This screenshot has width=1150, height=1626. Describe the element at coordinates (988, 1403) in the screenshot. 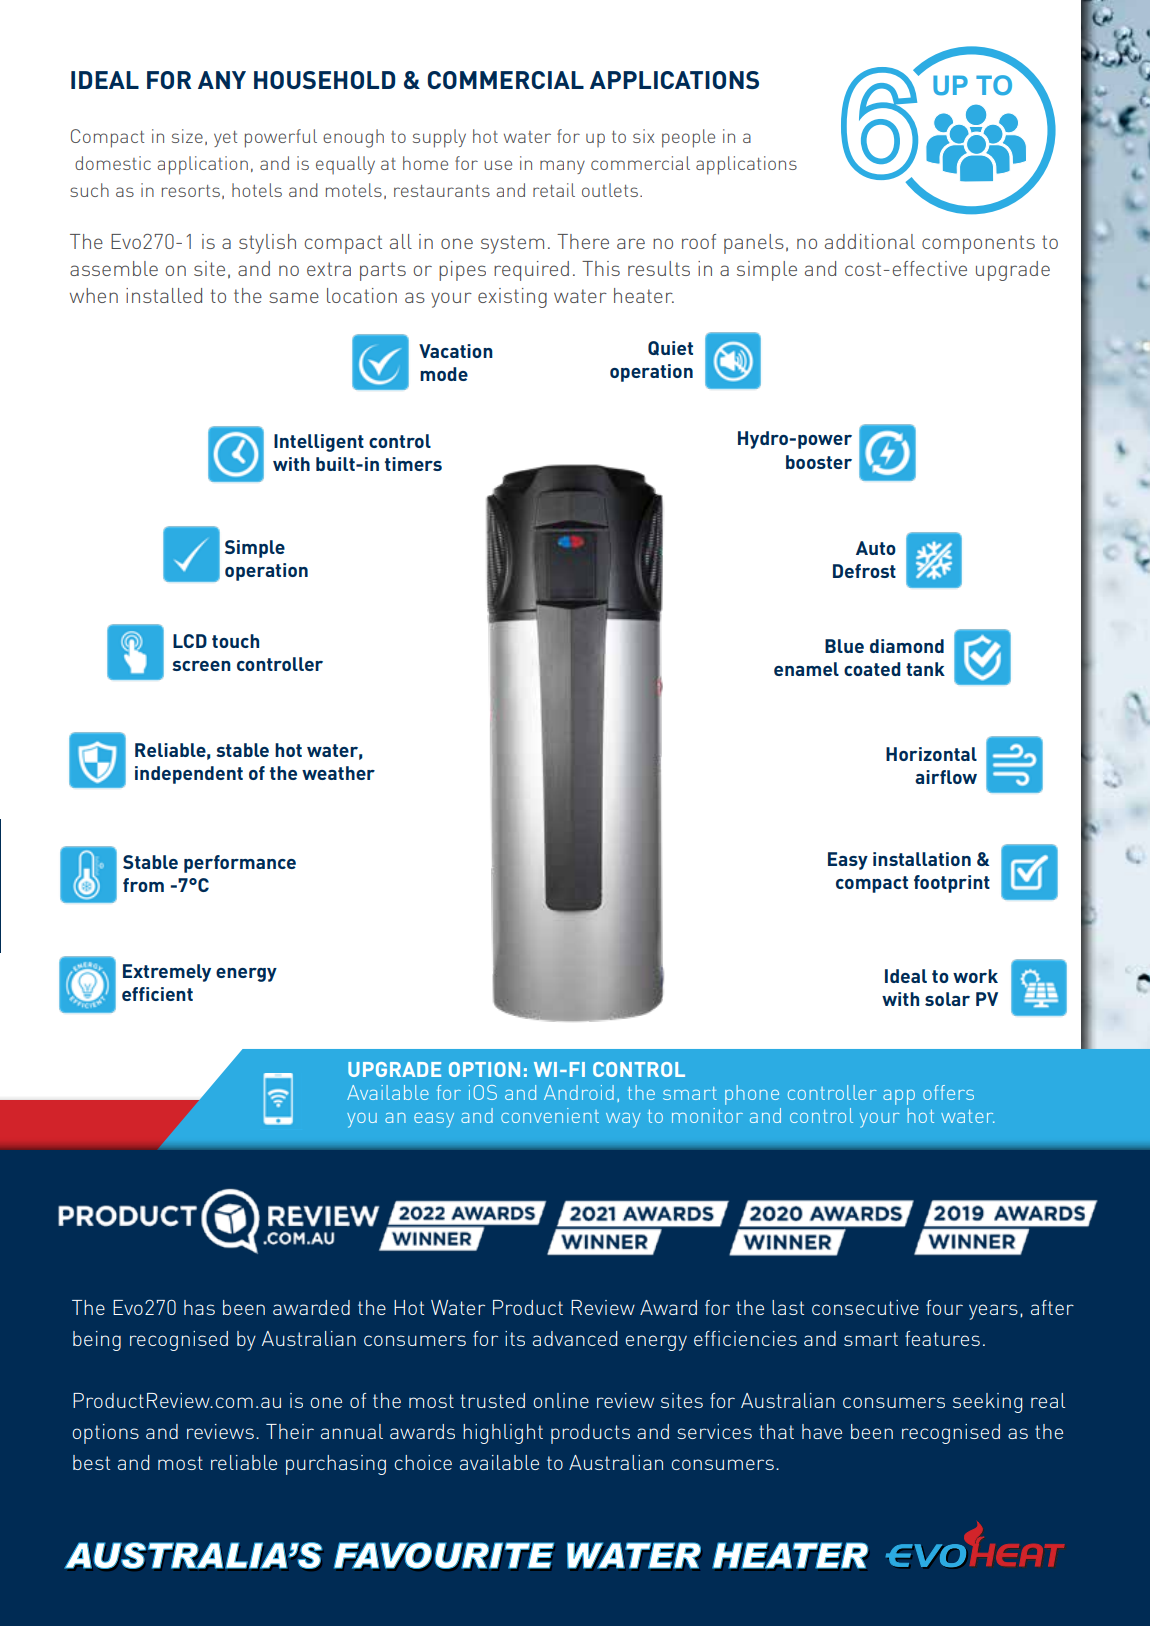

I see `seeking` at that location.
